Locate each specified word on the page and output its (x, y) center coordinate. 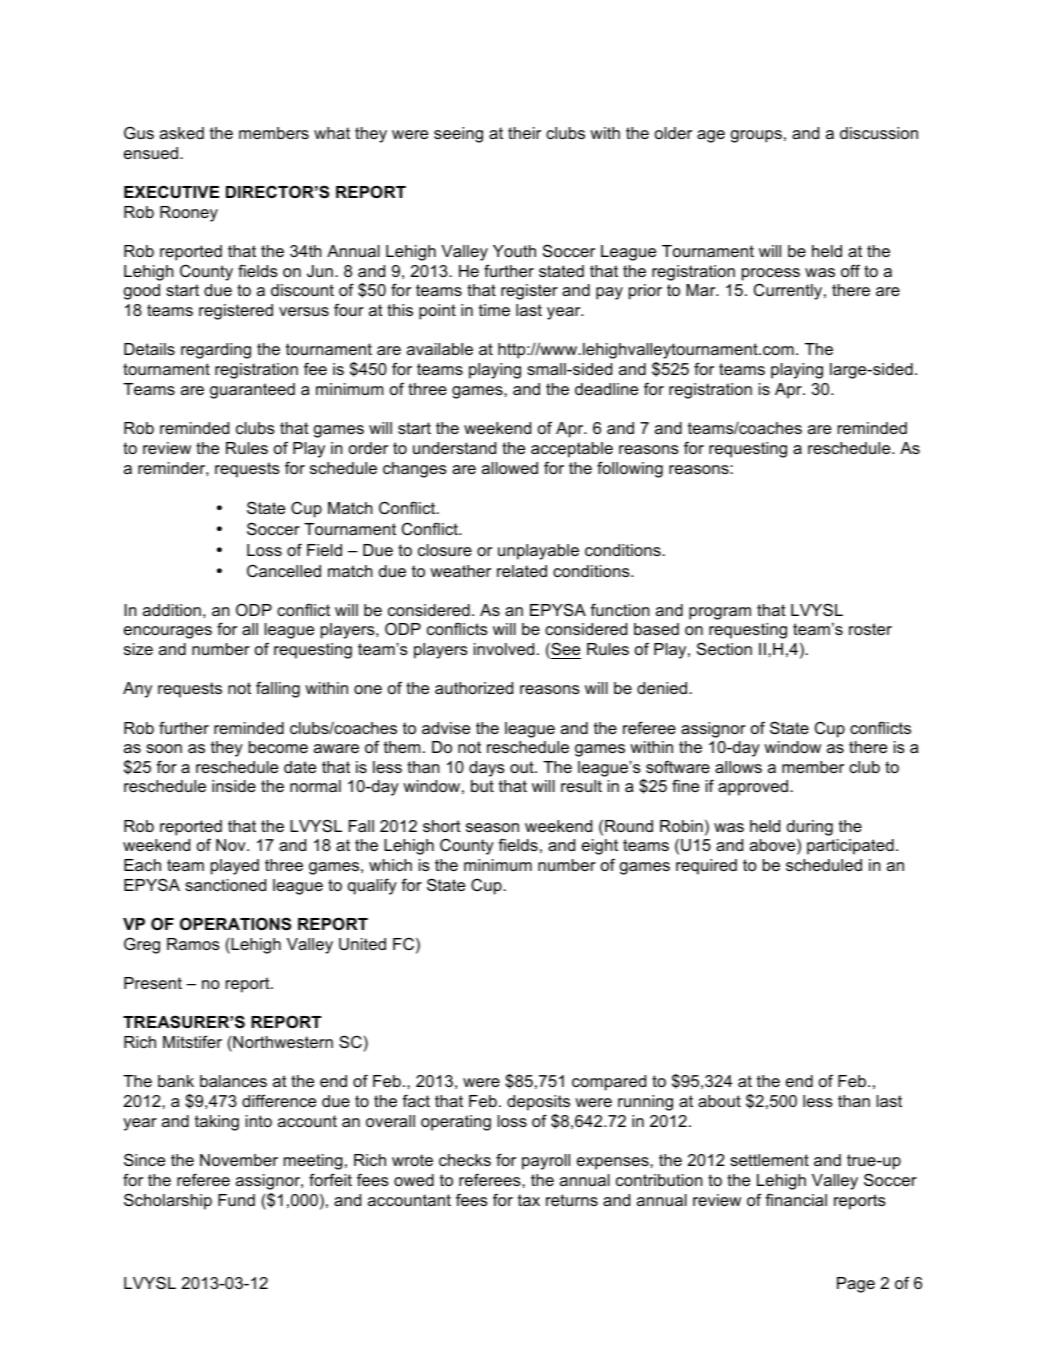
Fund (236, 1200)
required (706, 867)
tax (529, 1200)
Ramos (193, 944)
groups (756, 136)
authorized (474, 688)
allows (738, 767)
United (362, 944)
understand (454, 448)
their (524, 133)
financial (796, 1199)
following (630, 469)
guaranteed (252, 391)
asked (182, 133)
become (278, 747)
